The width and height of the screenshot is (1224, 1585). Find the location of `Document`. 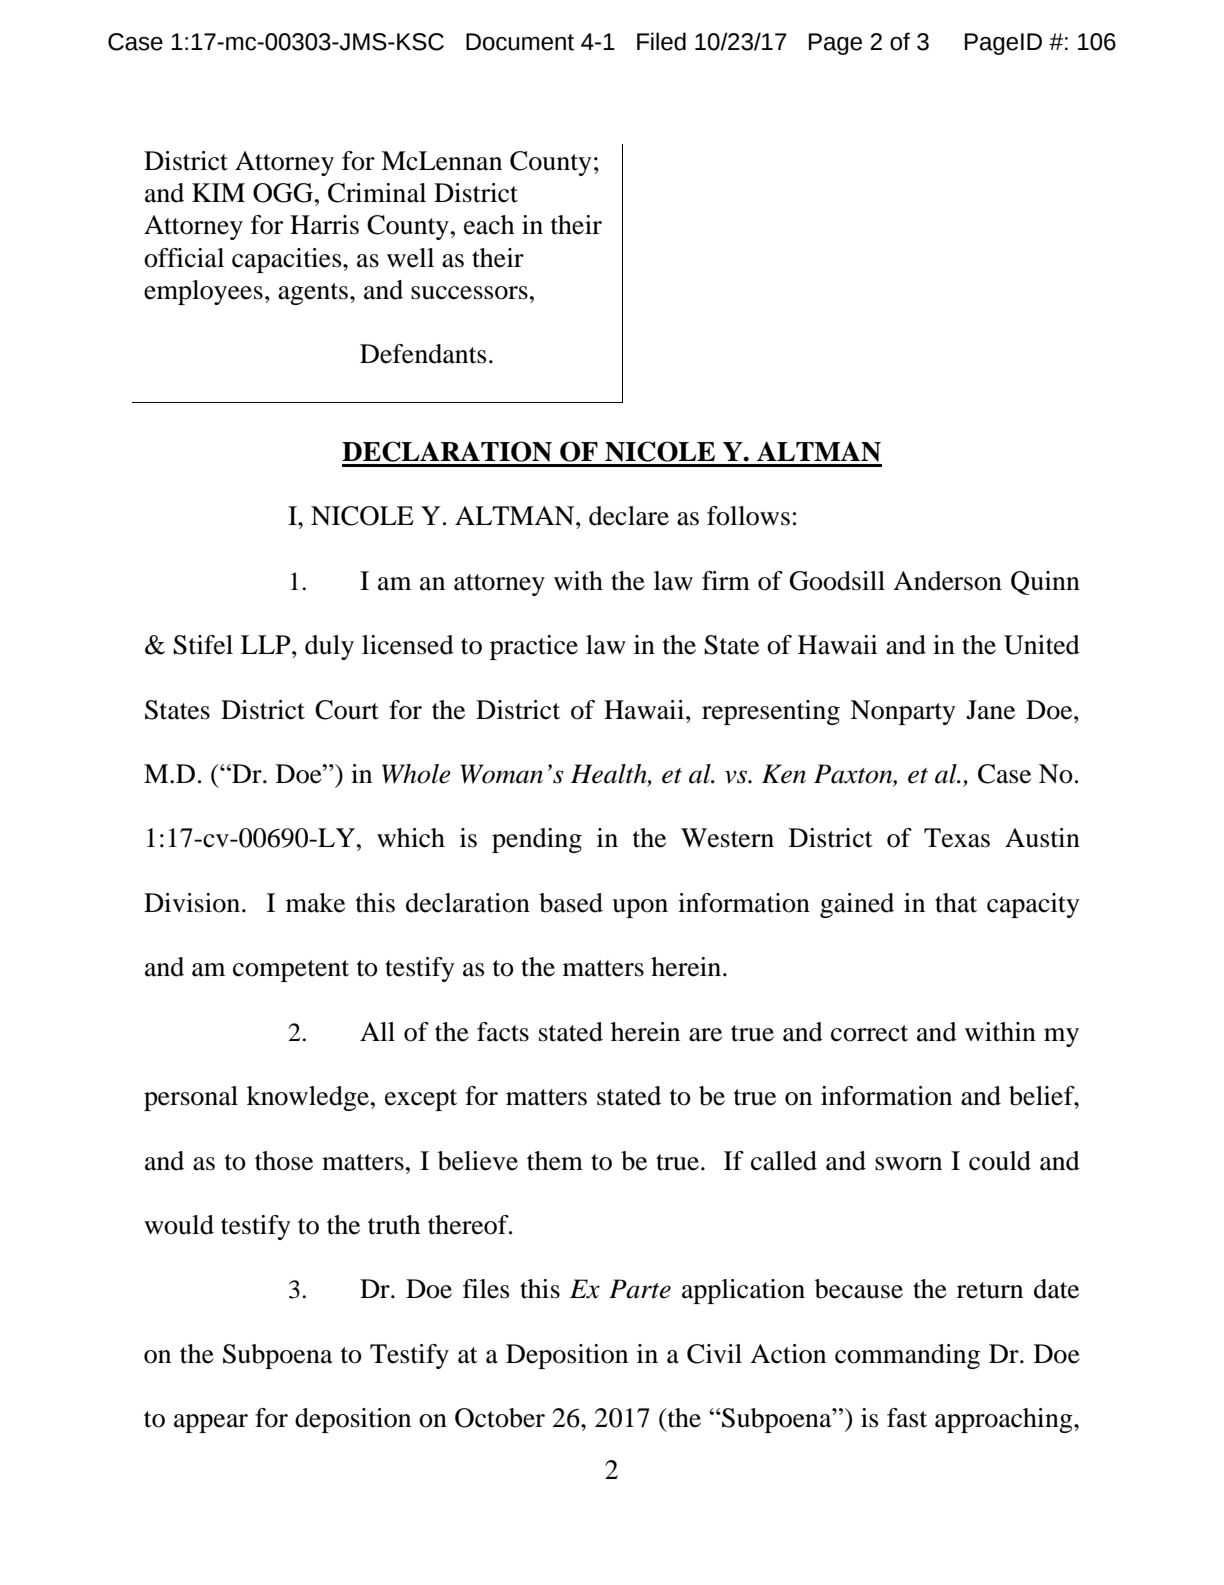

Document is located at coordinates (520, 42).
